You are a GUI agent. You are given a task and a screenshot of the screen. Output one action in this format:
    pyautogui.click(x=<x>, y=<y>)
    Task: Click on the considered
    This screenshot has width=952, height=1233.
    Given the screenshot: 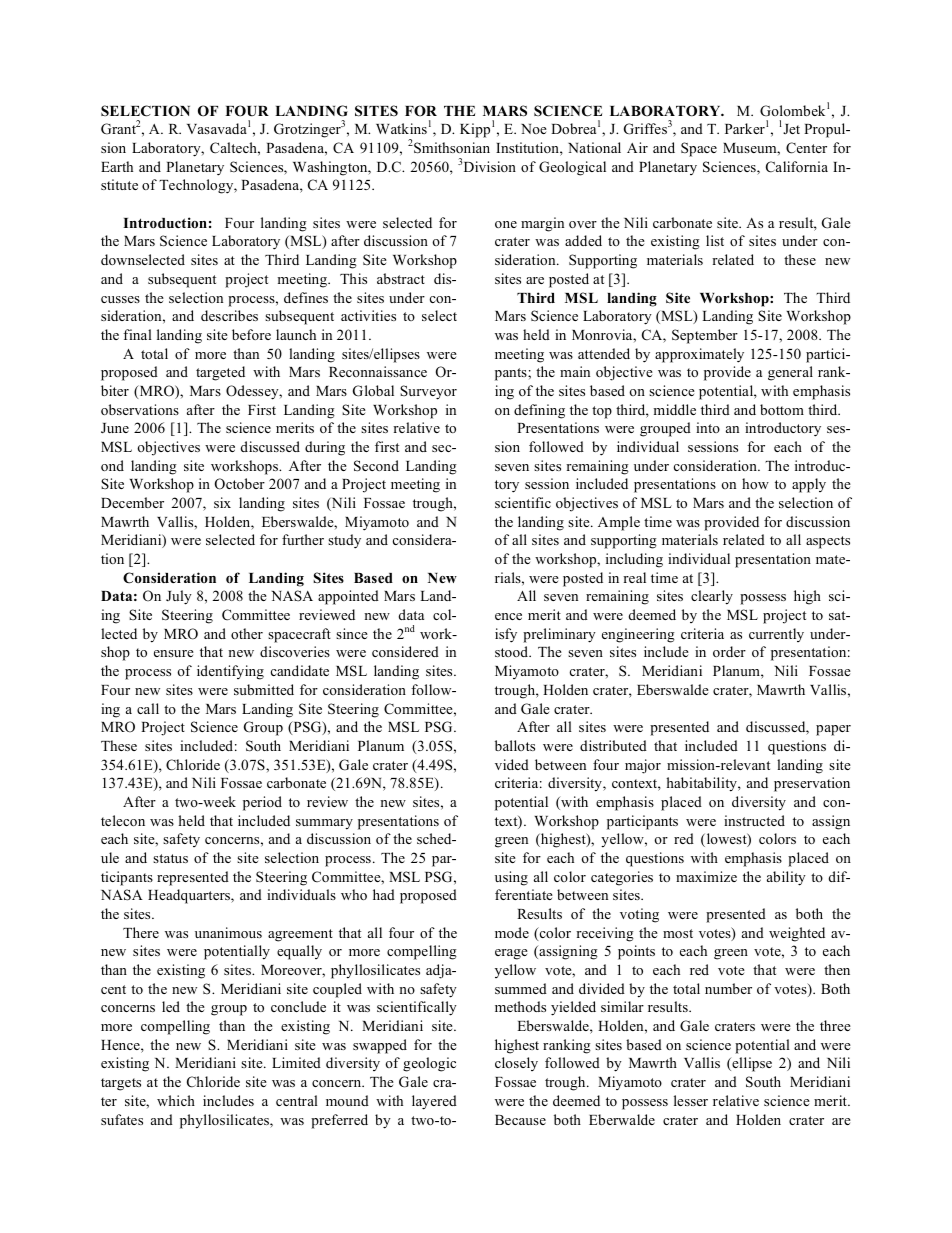 What is the action you would take?
    pyautogui.click(x=405, y=651)
